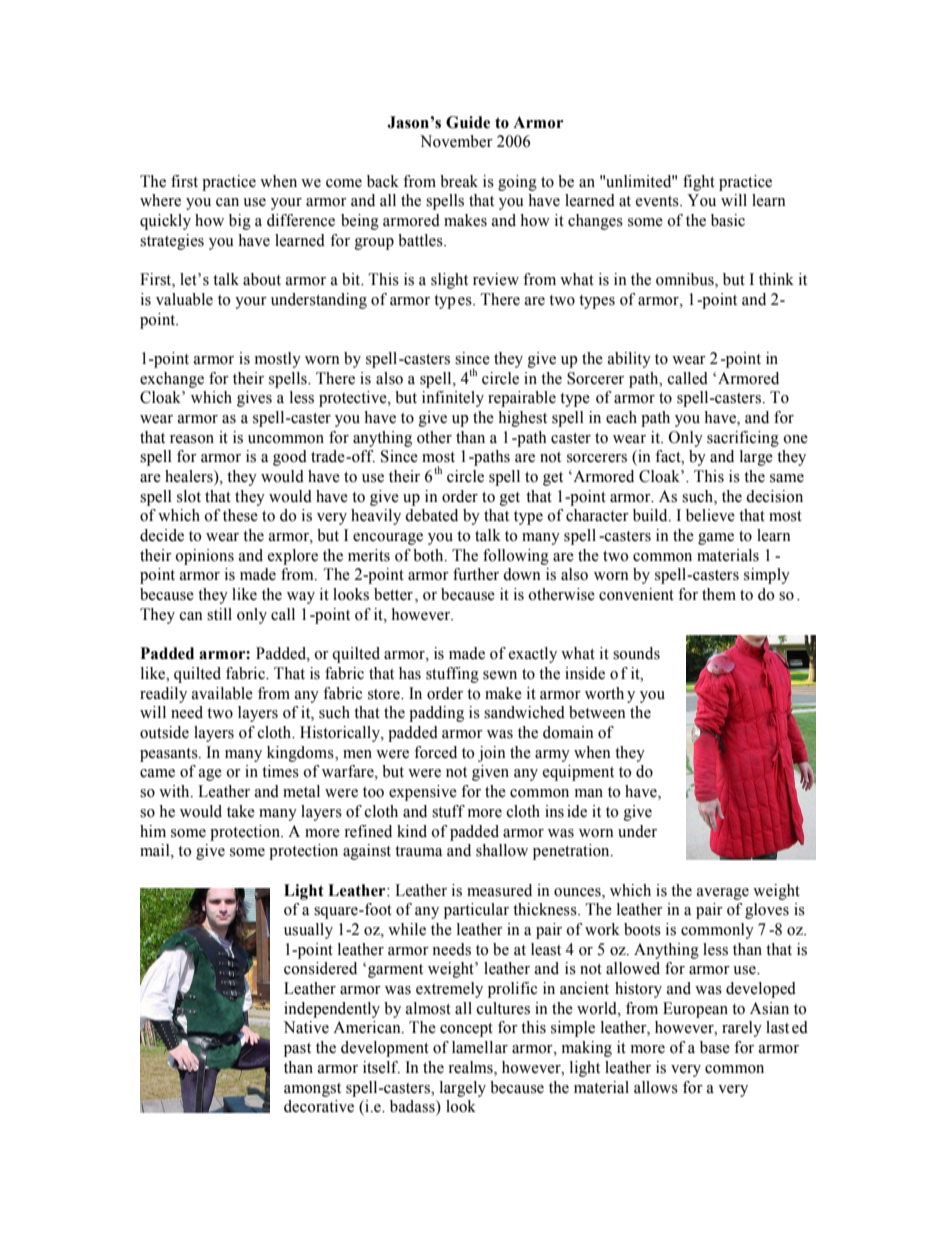 This screenshot has width=952, height=1233. Describe the element at coordinates (476, 574) in the screenshot. I see `further` at that location.
